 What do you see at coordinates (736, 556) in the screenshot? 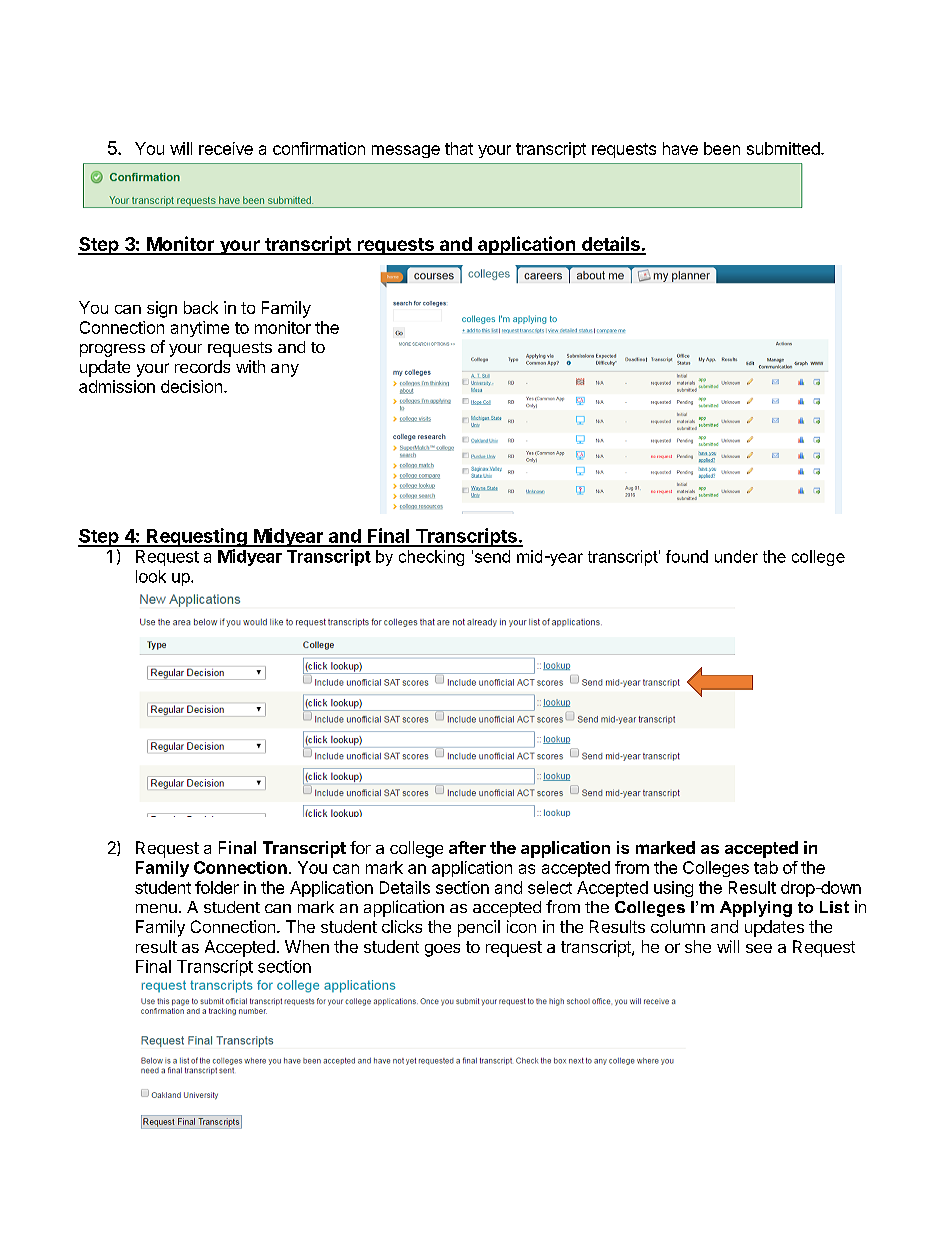
I see `under` at bounding box center [736, 556].
